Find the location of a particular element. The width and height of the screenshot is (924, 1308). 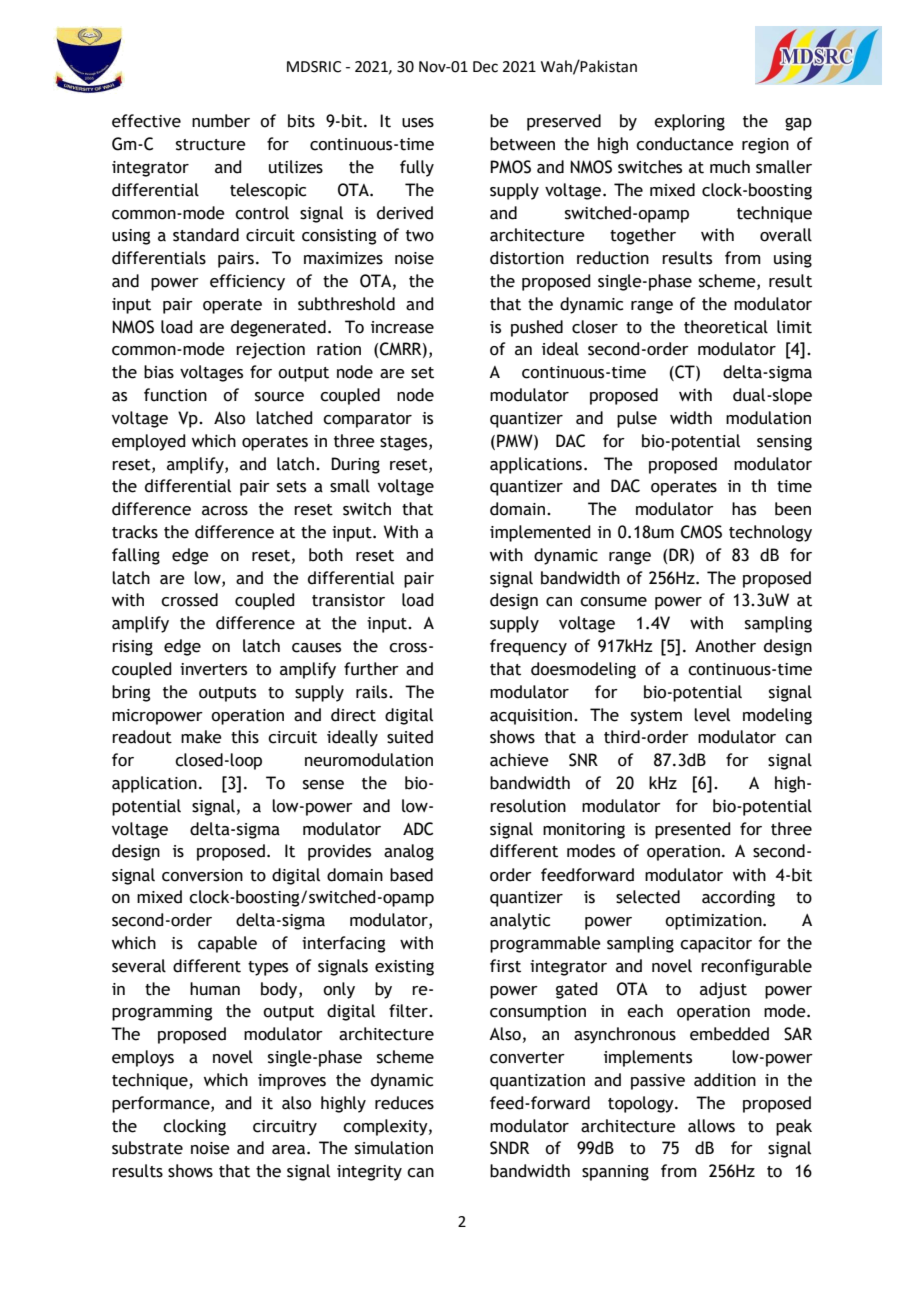

Dec is located at coordinates (485, 67).
